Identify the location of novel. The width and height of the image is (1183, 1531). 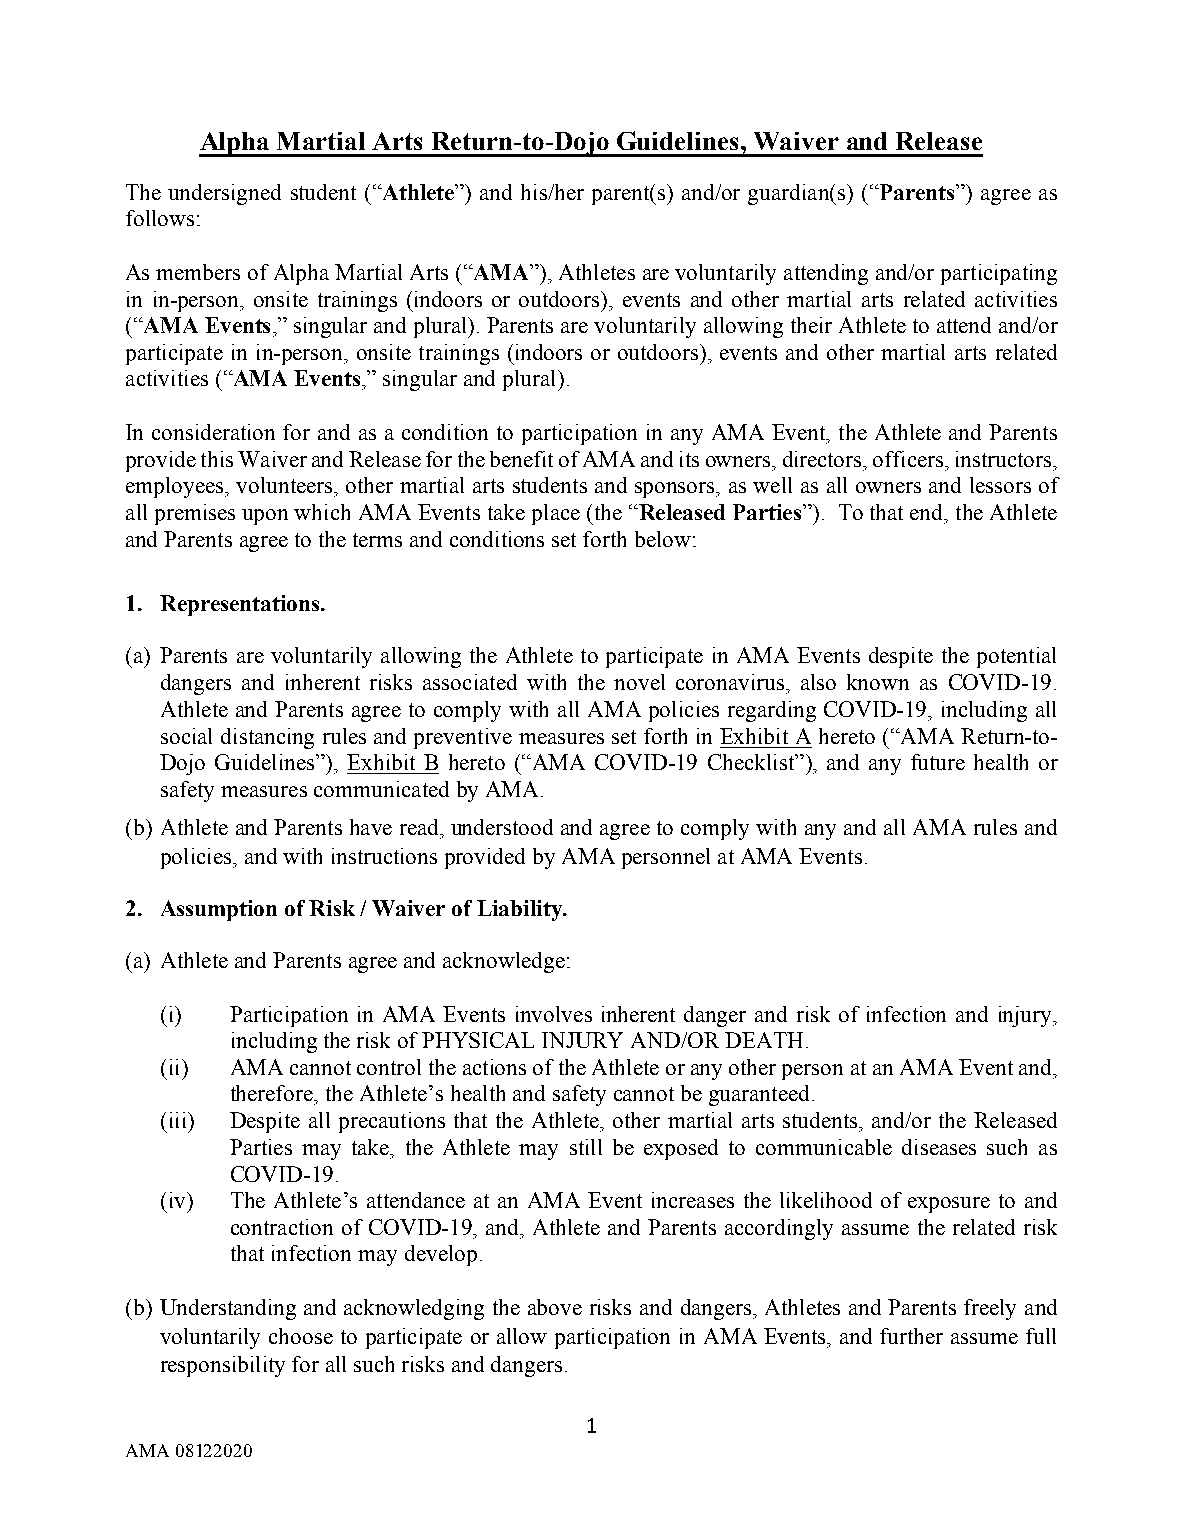
(639, 682).
